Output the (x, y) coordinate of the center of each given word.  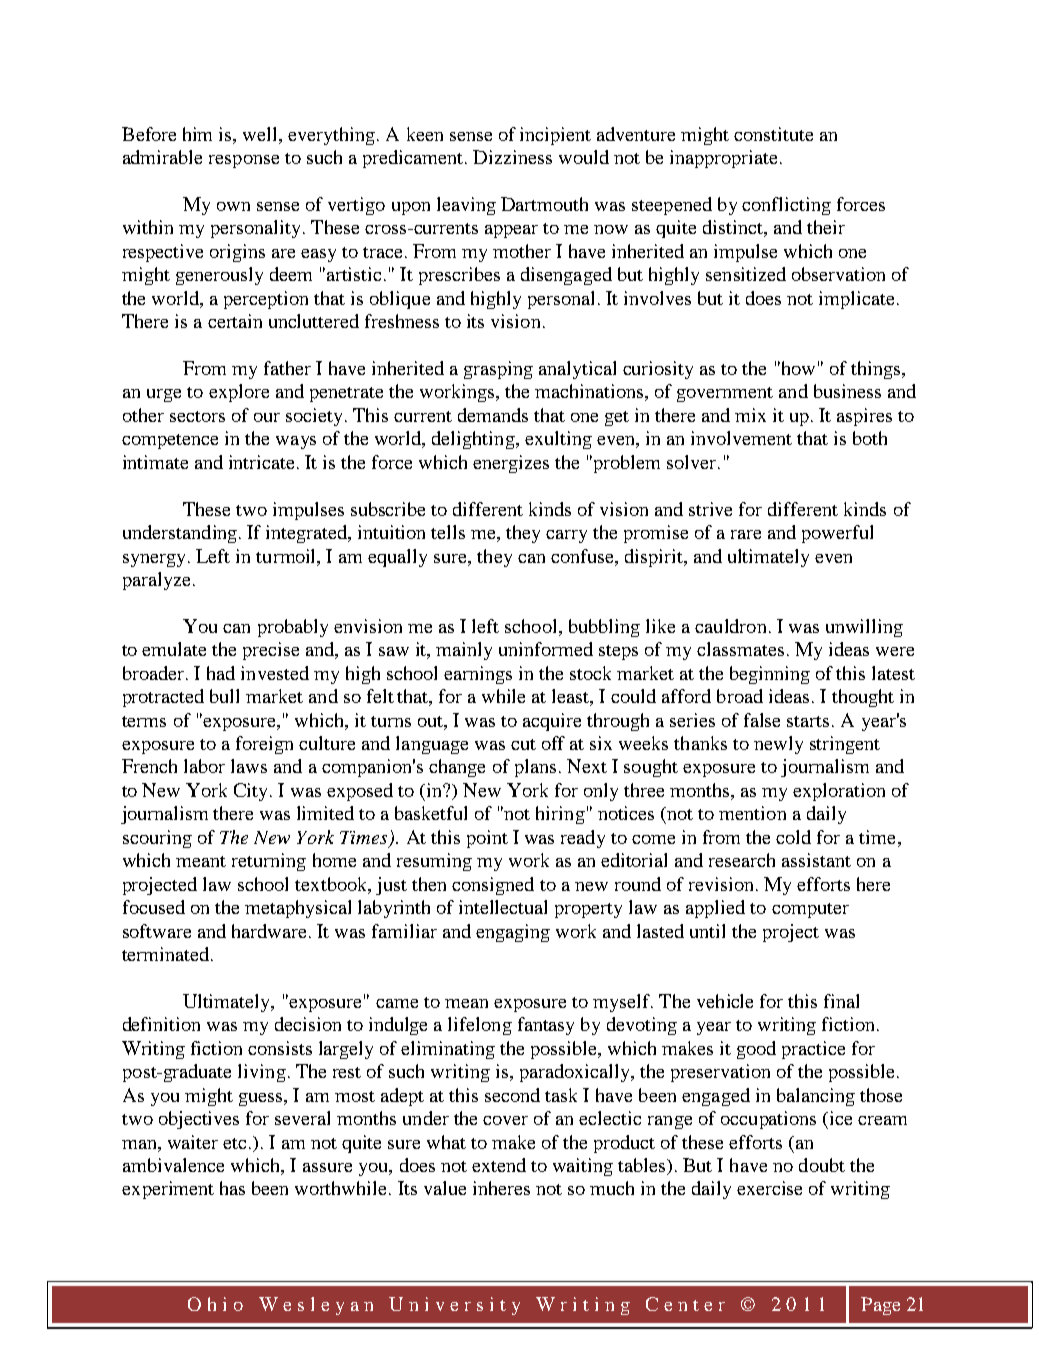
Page (880, 1306)
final (841, 1001)
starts (808, 721)
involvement (741, 438)
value (445, 1188)
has (232, 1188)
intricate (261, 462)
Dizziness (512, 157)
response (244, 161)
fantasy (546, 1026)
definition (161, 1024)
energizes (511, 464)
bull (224, 696)
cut (523, 744)
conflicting (786, 206)
